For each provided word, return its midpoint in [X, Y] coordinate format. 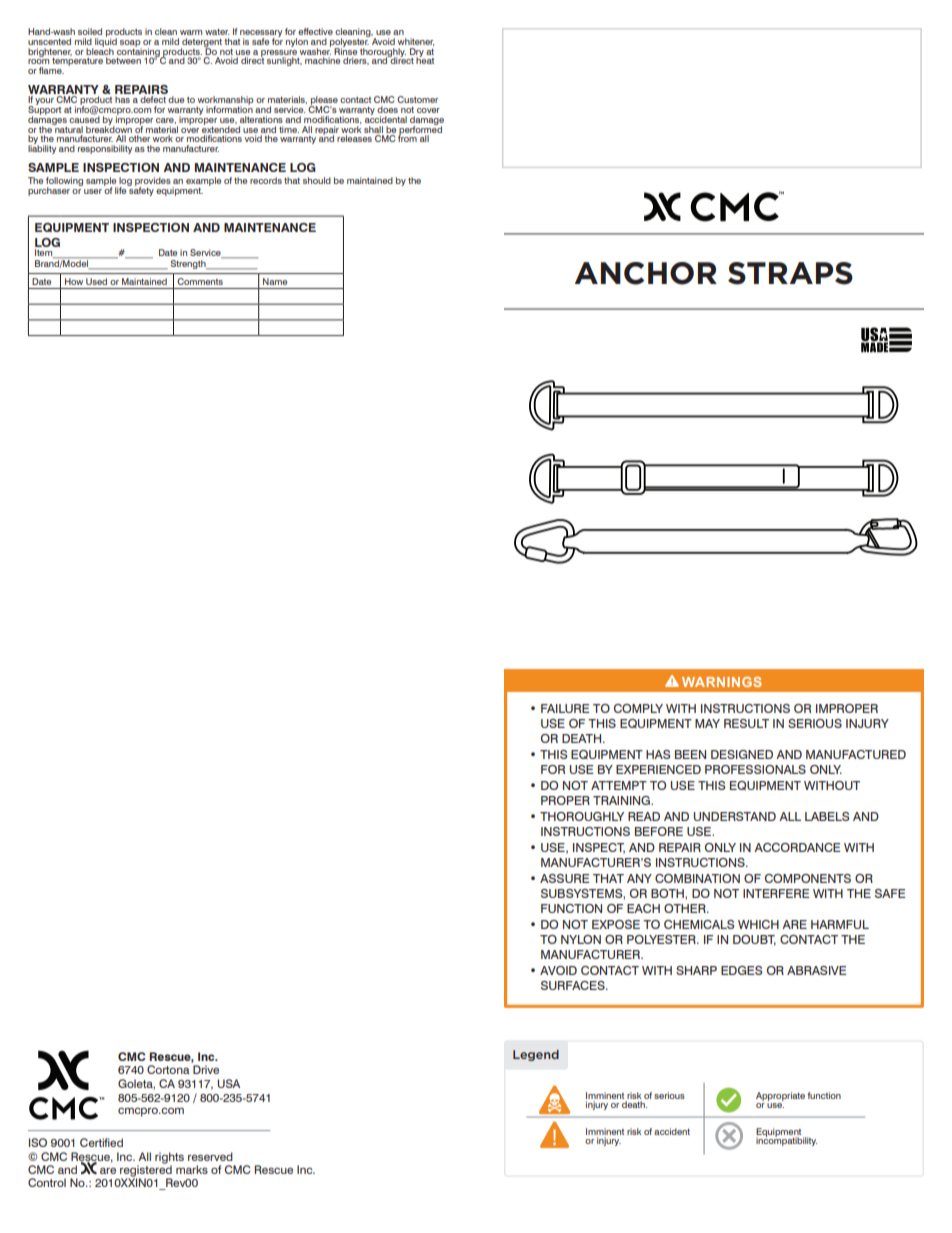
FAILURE [565, 708]
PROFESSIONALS [755, 769]
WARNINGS [722, 682]
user [93, 191]
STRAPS [790, 273]
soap [131, 44]
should [317, 180]
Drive [206, 1069]
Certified [101, 1142]
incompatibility [786, 1140]
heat [425, 59]
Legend [536, 1055]
